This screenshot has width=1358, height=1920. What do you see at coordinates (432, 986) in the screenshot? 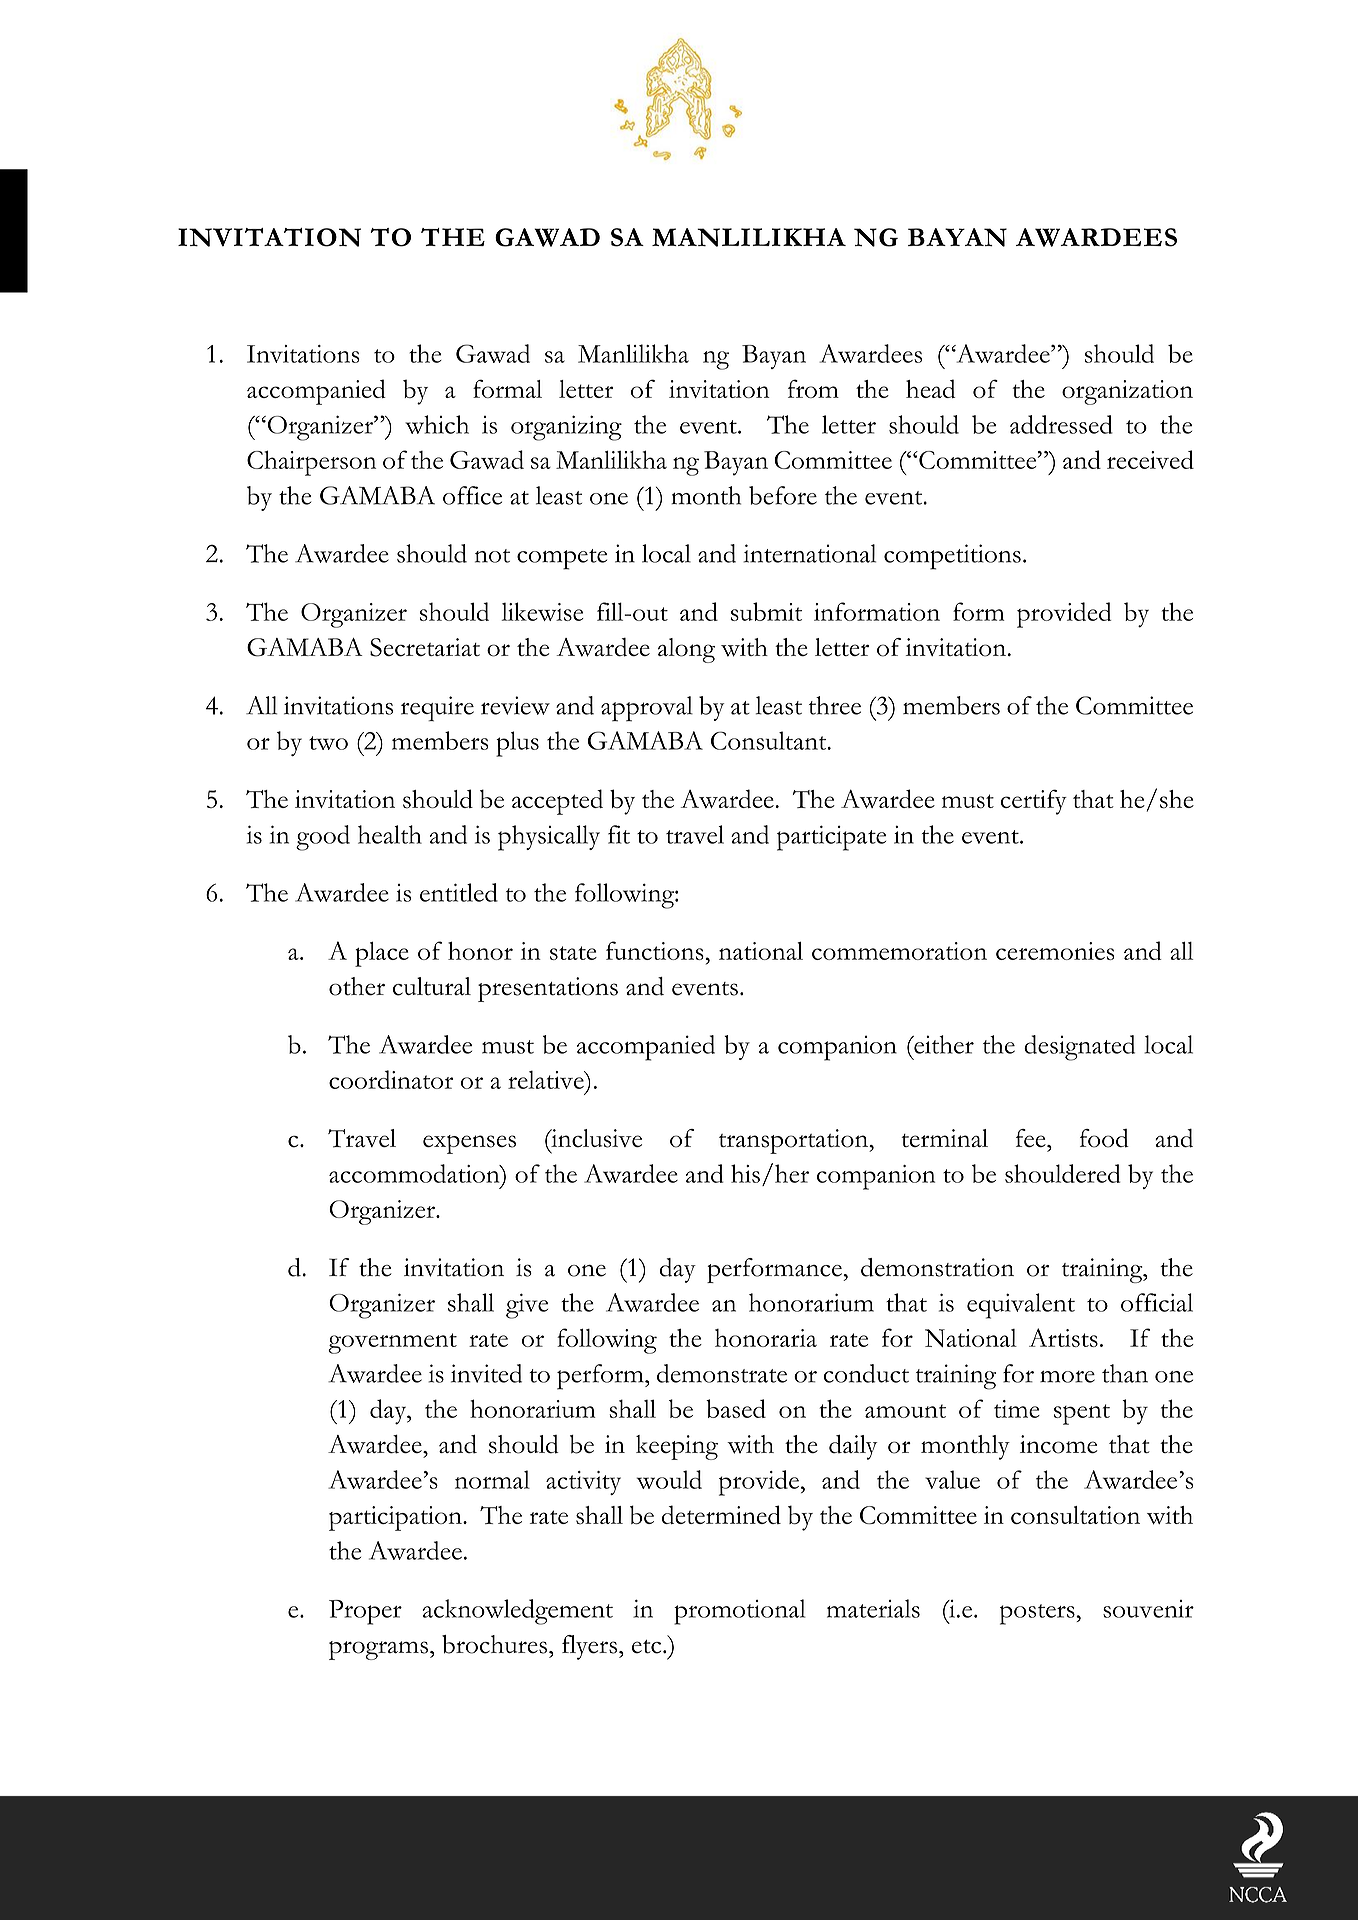
I see `cultural` at bounding box center [432, 986].
